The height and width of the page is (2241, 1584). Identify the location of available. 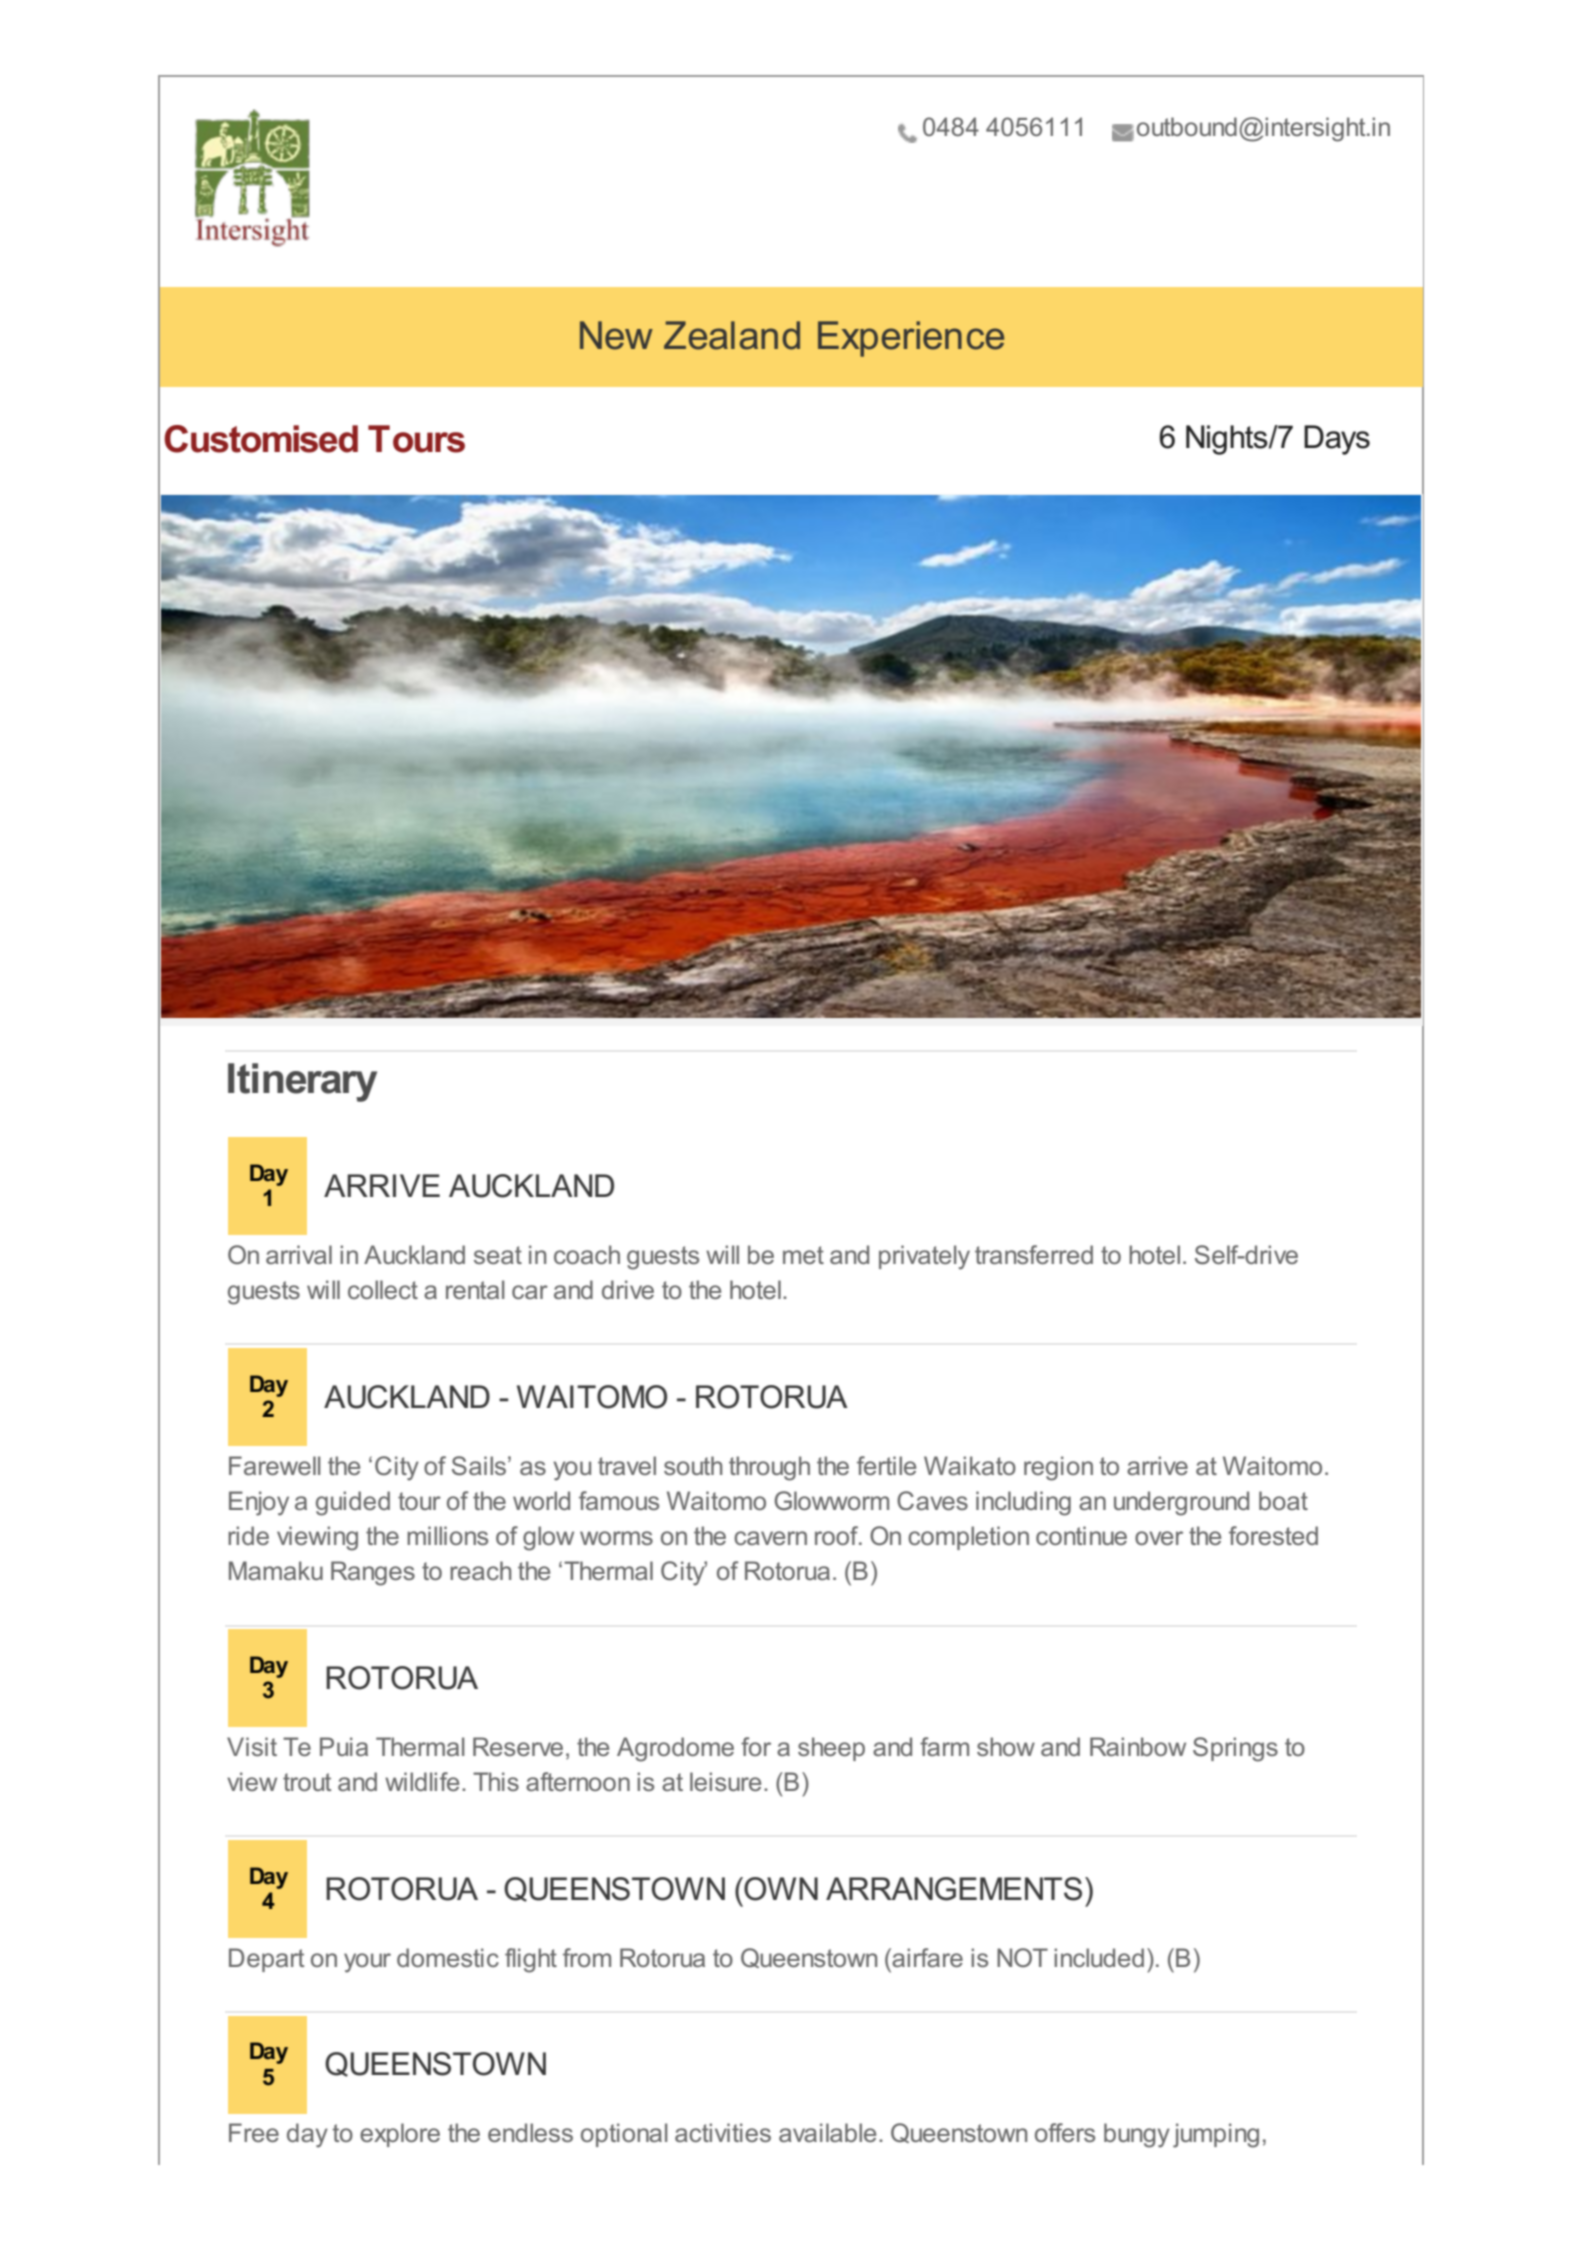
(827, 2132).
